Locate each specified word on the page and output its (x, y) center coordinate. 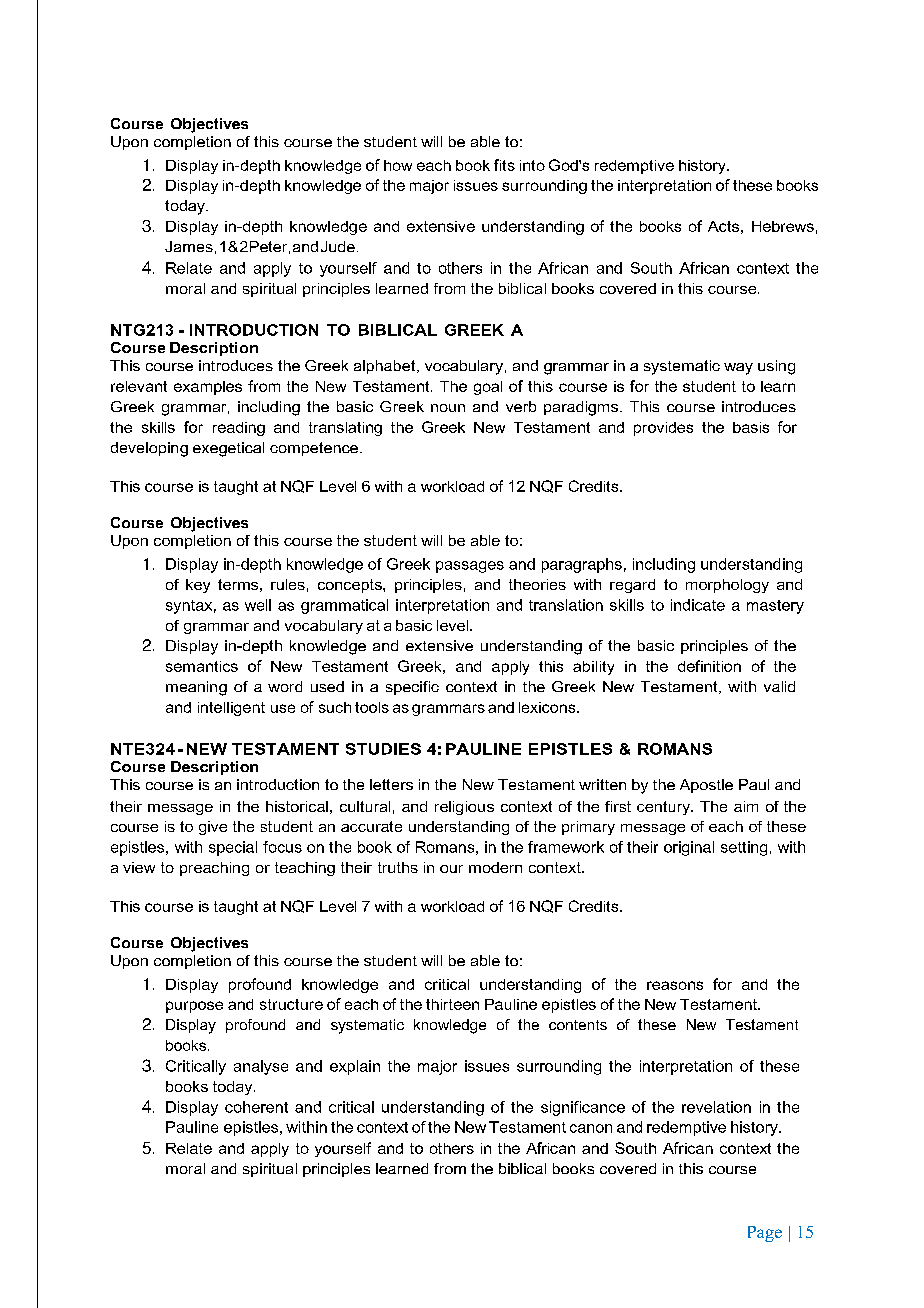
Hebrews (783, 226)
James (189, 246)
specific (412, 688)
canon (591, 1128)
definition (709, 666)
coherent (256, 1107)
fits (504, 165)
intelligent (231, 709)
